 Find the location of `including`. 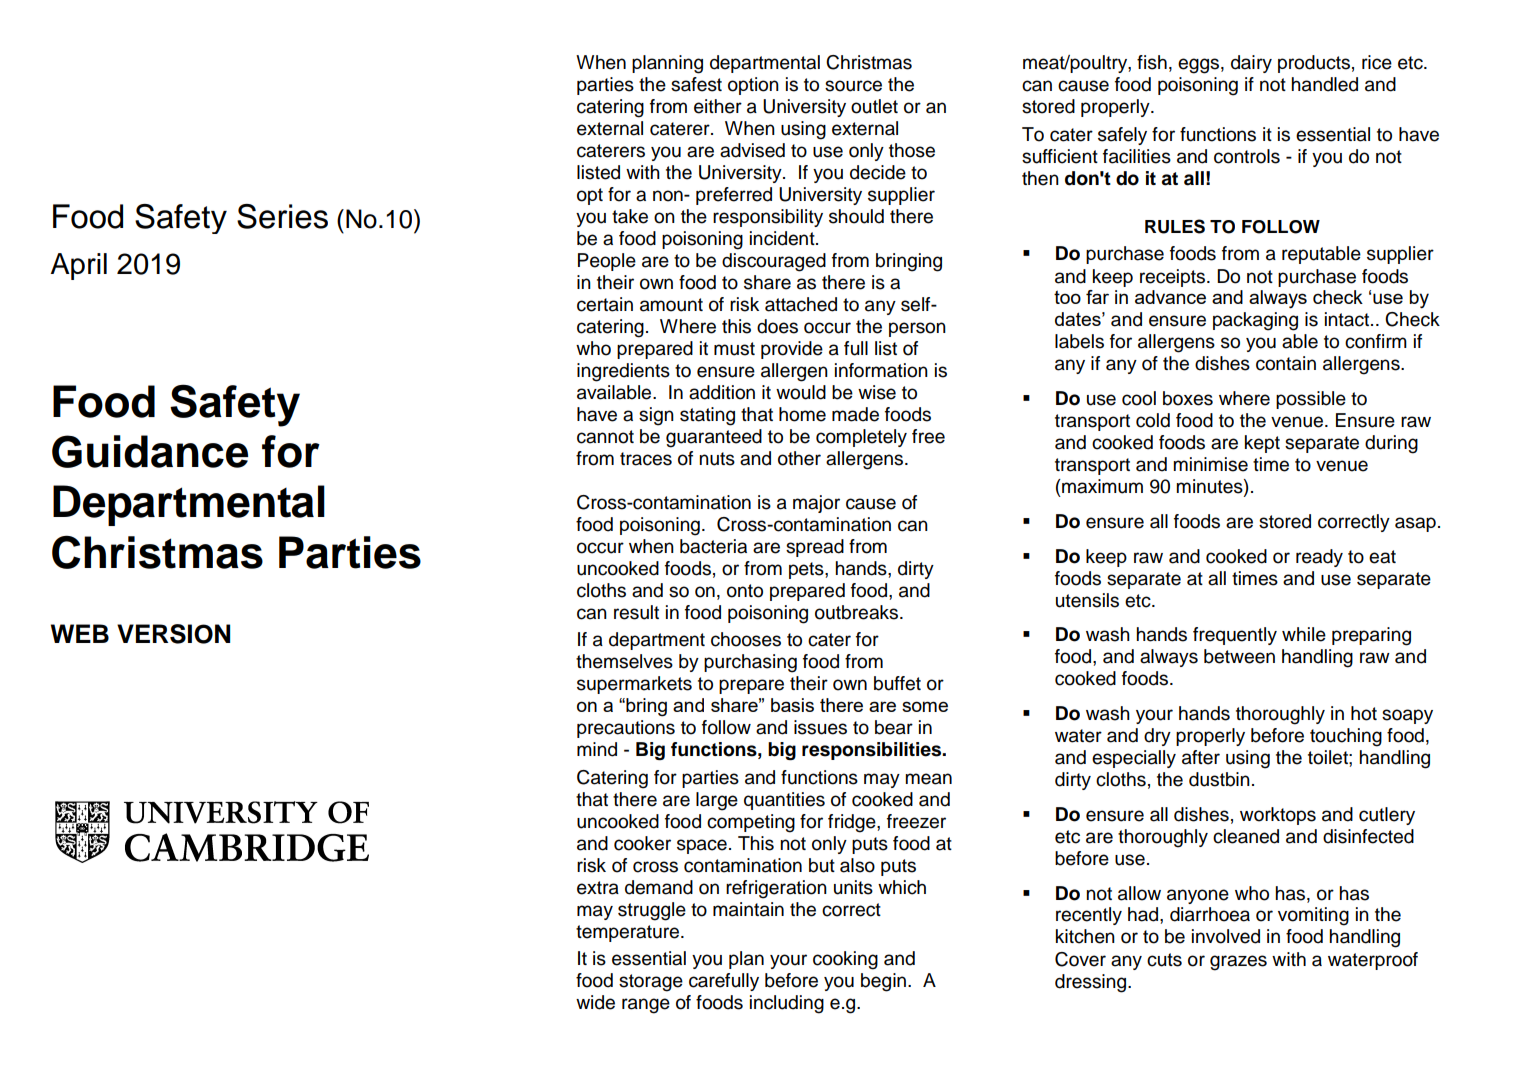

including is located at coordinates (787, 1004).
